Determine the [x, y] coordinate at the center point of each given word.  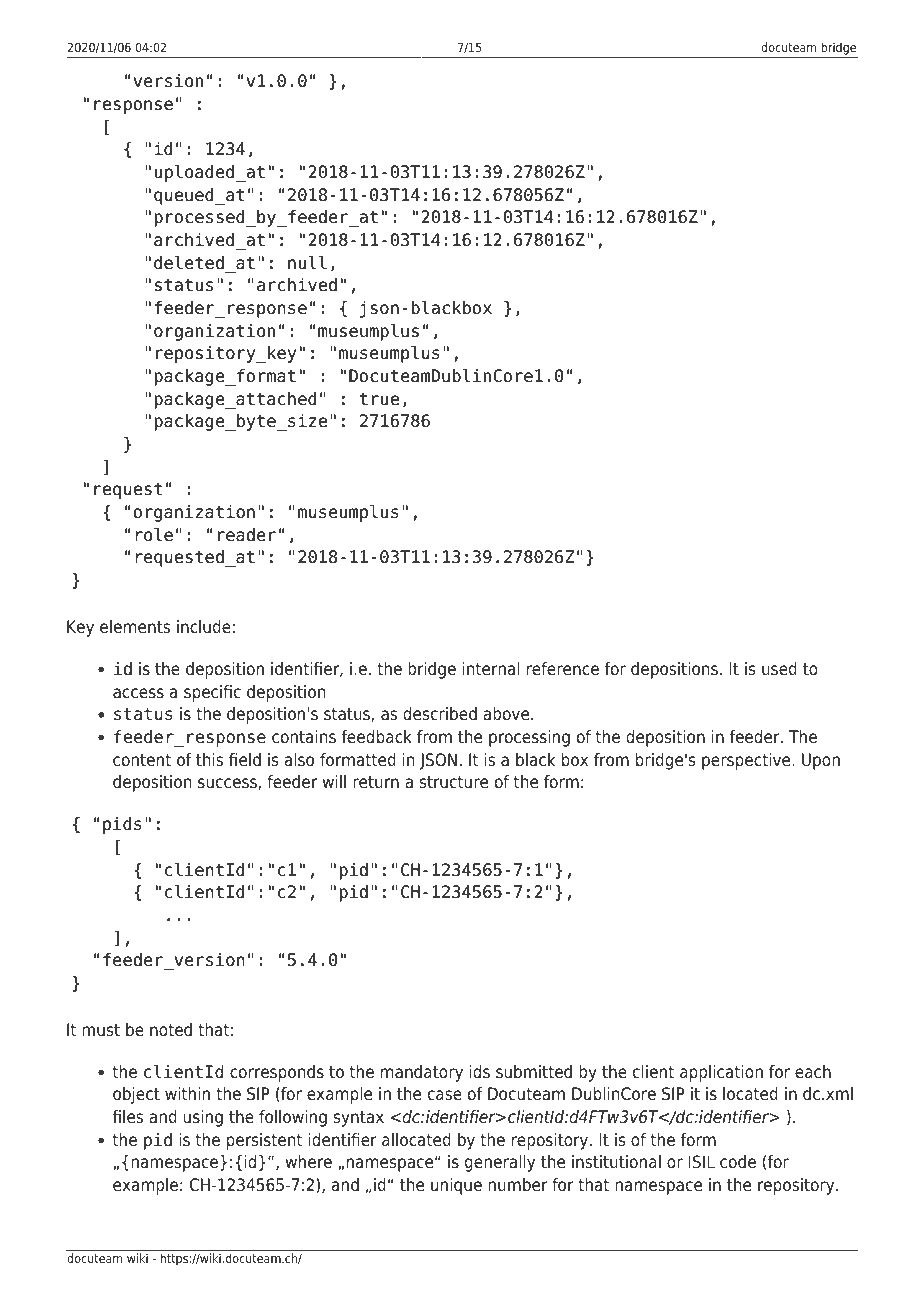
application [721, 1073]
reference [563, 669]
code [738, 1162]
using [203, 1118]
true [379, 399]
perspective [747, 761]
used [779, 669]
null [307, 262]
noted [171, 1030]
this [209, 760]
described [440, 714]
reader [247, 535]
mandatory [422, 1073]
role [154, 535]
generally [500, 1163]
